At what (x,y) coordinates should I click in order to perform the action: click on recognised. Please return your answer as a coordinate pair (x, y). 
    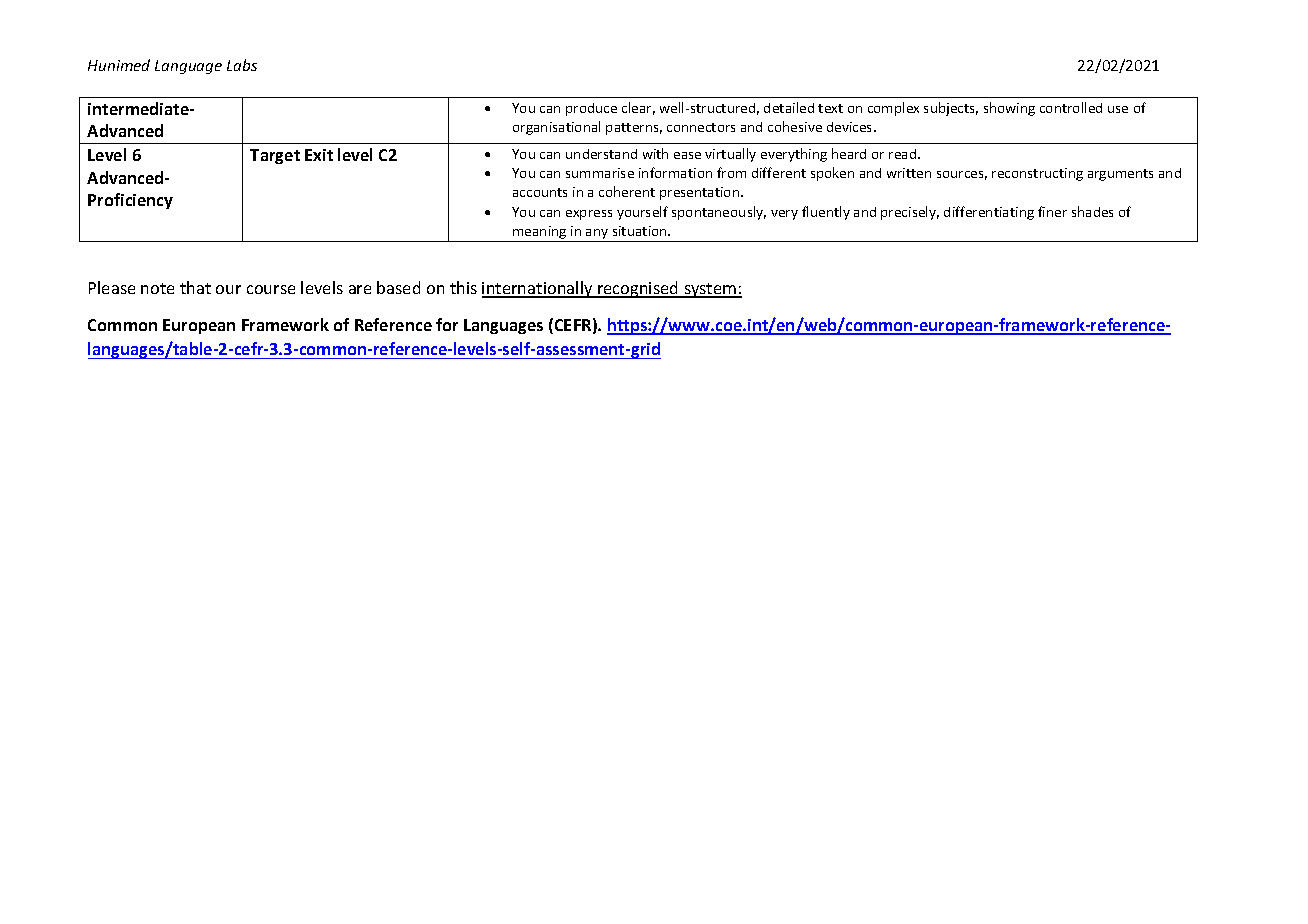
    Looking at the image, I should click on (638, 289).
